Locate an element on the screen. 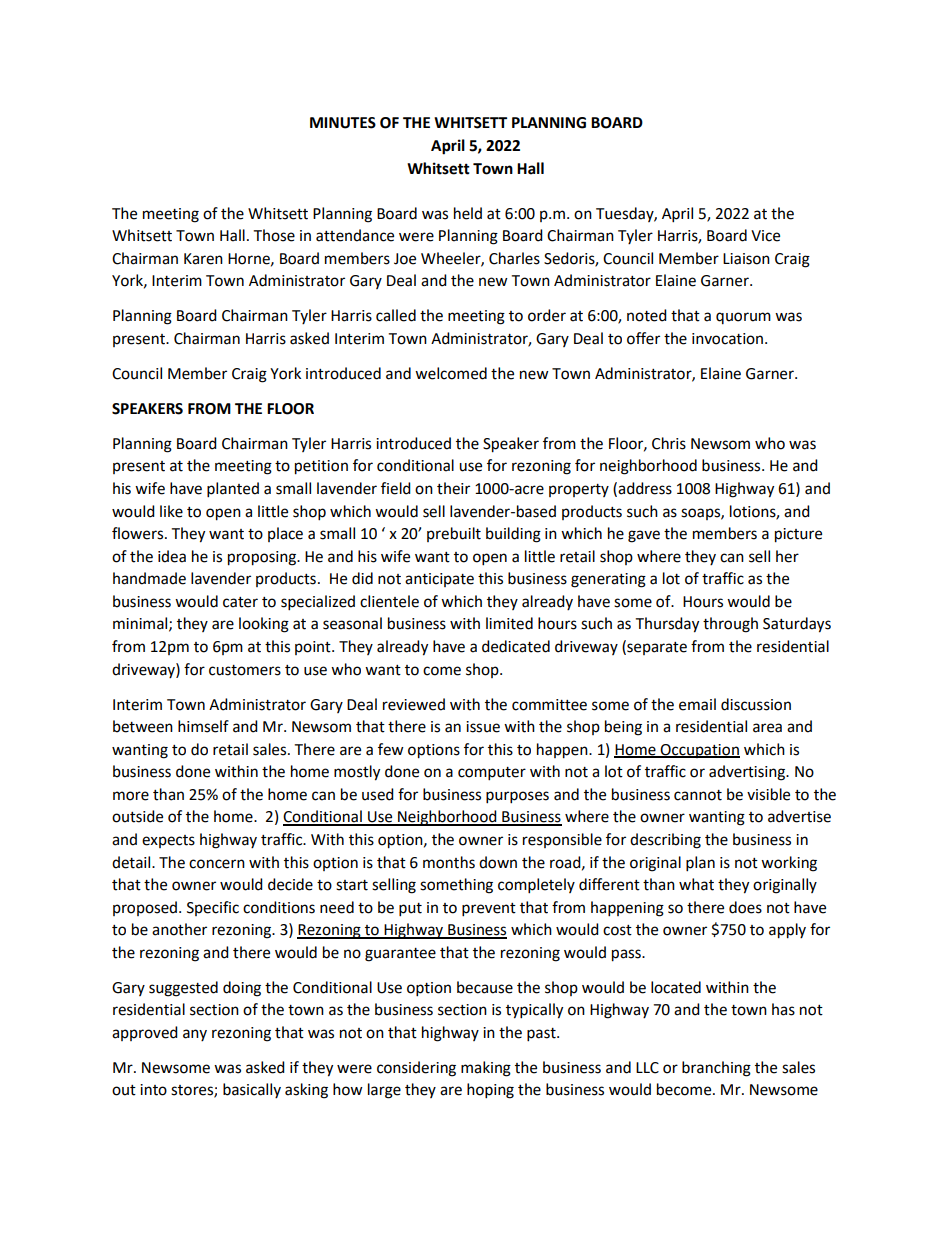 The width and height of the screenshot is (952, 1233). describing is located at coordinates (665, 841).
